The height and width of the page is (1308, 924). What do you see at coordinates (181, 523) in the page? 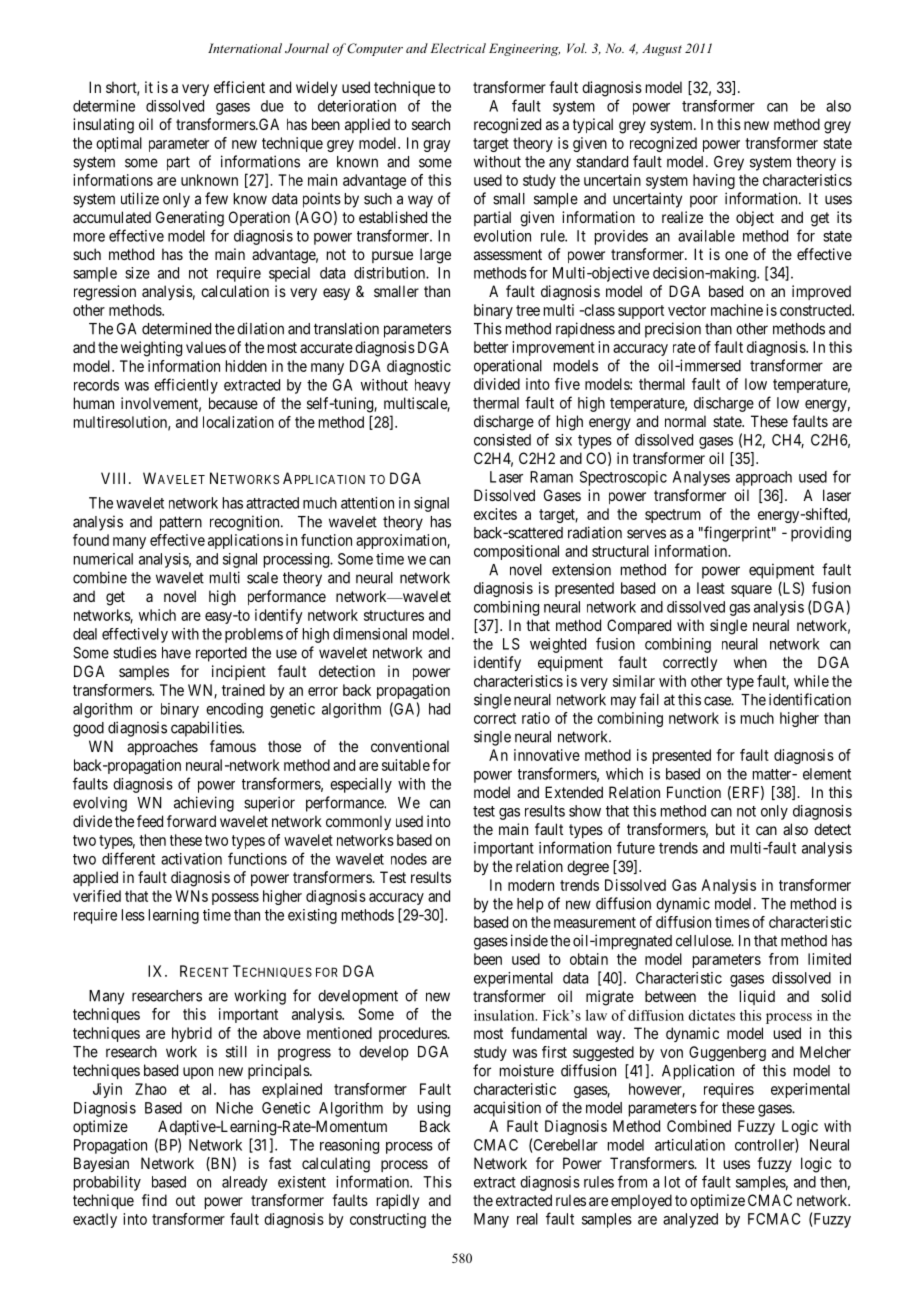
I see `pattern` at bounding box center [181, 523].
